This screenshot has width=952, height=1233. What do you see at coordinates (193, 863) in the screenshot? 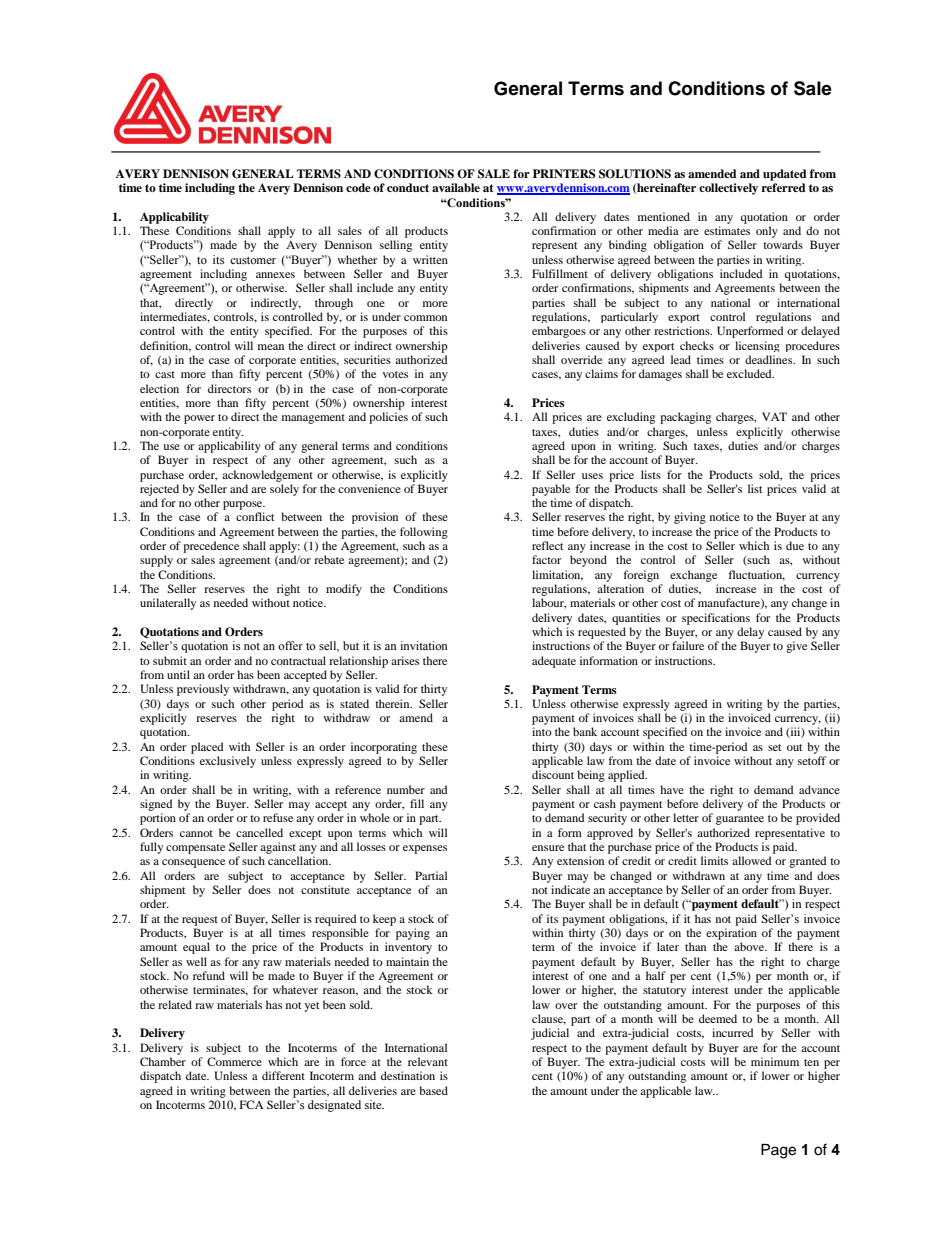
I see `consequence` at bounding box center [193, 863].
